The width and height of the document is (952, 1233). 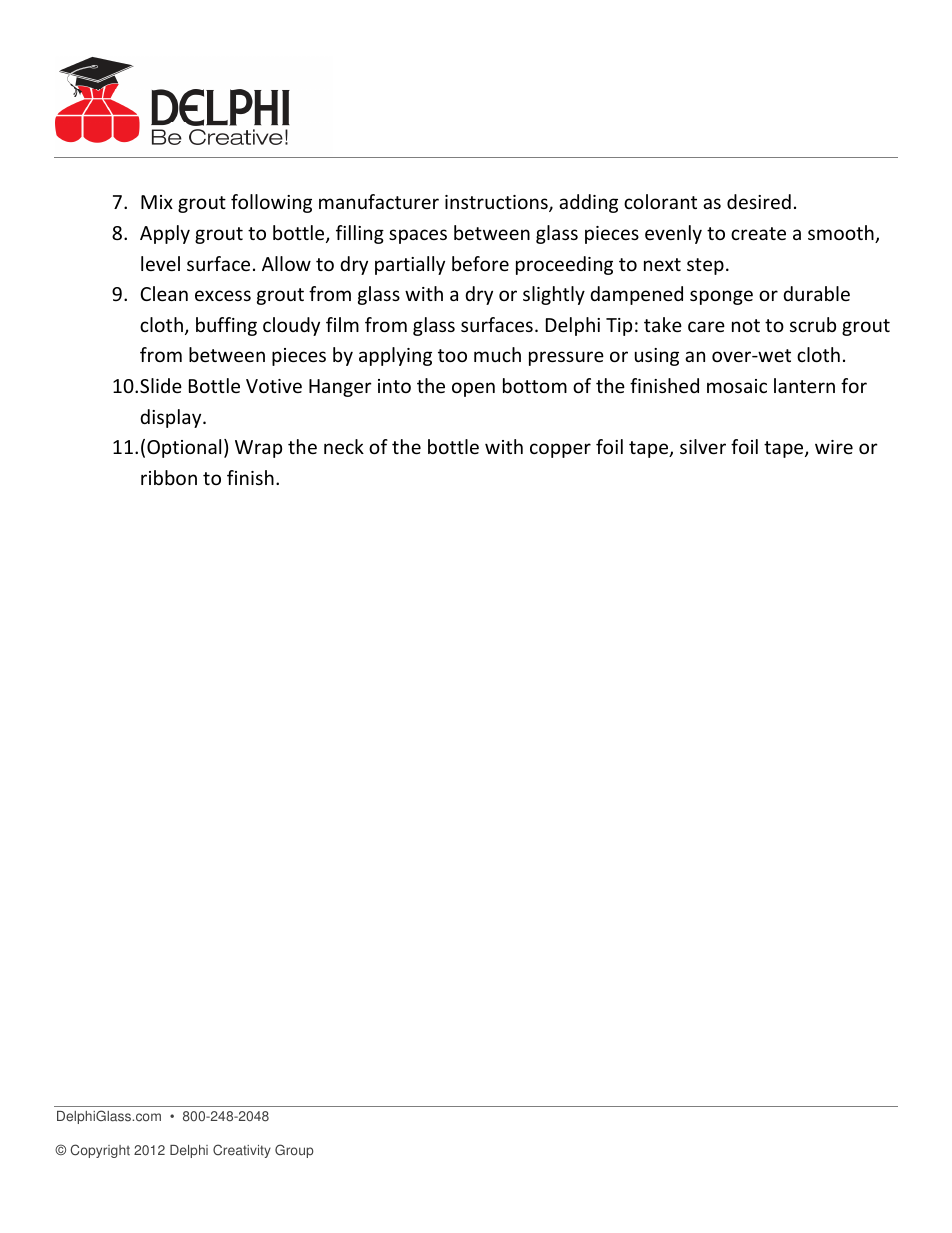 I want to click on create, so click(x=758, y=233).
